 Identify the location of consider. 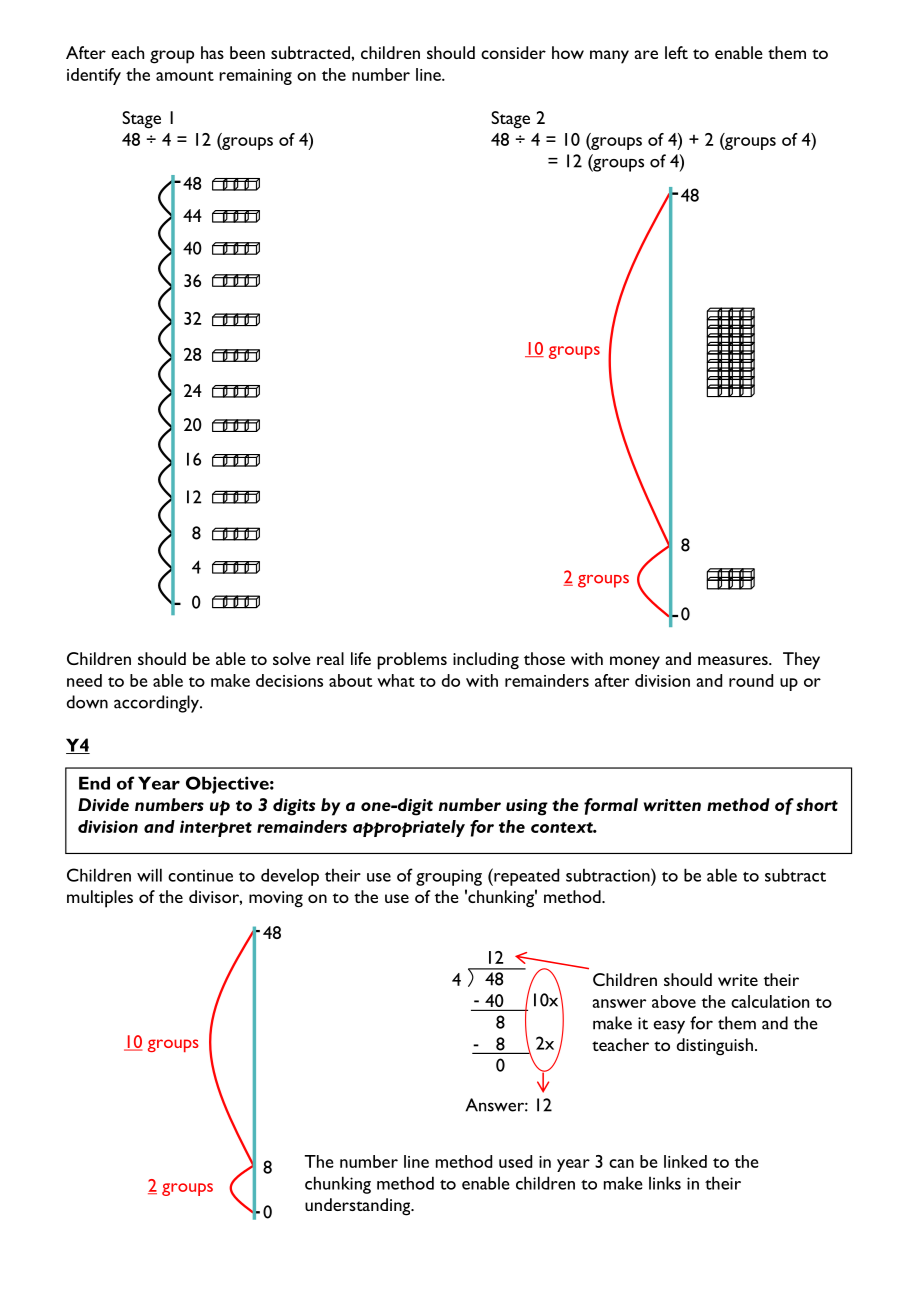
(513, 52).
